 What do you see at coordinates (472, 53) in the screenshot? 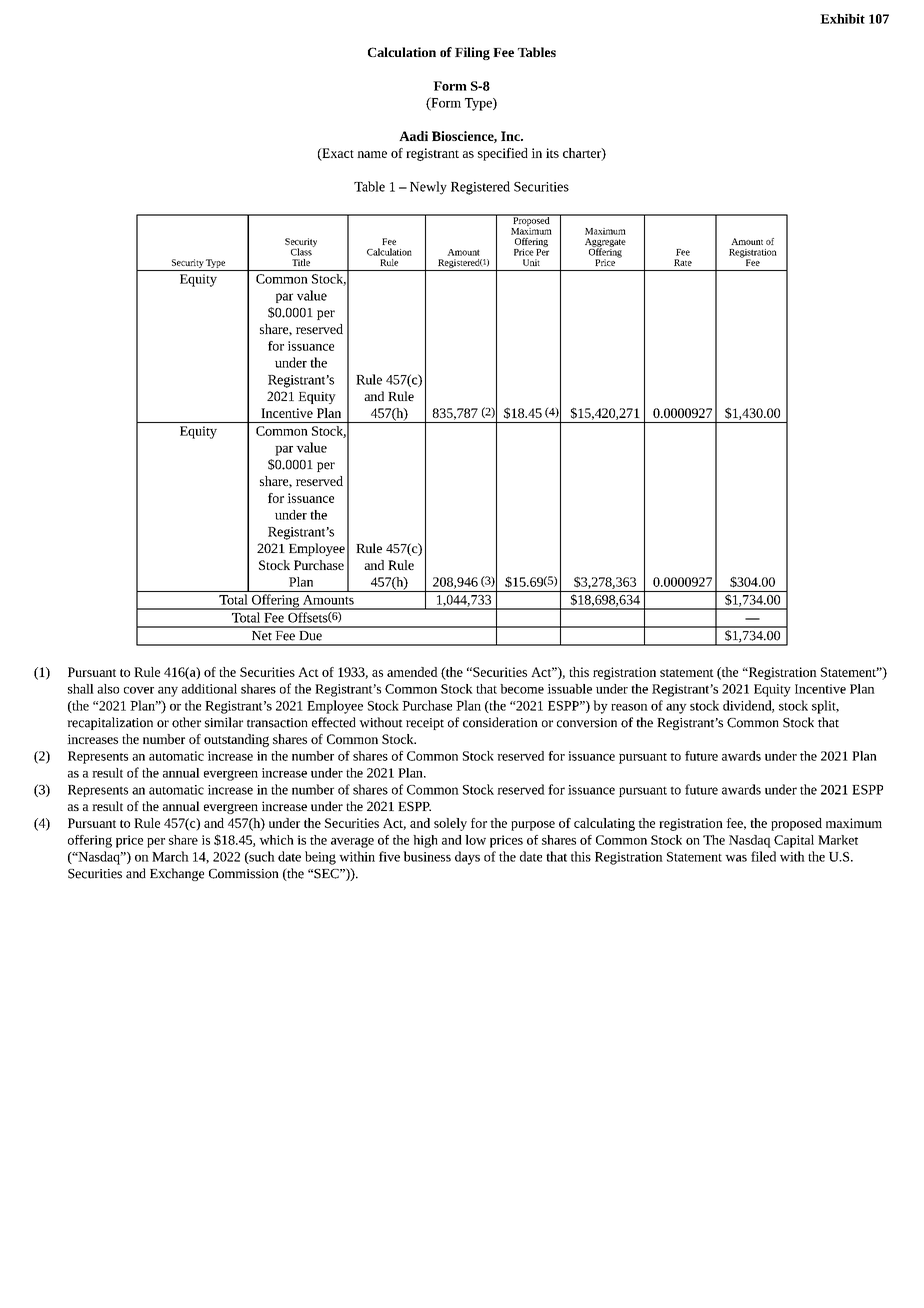
I see `Filing` at bounding box center [472, 53].
